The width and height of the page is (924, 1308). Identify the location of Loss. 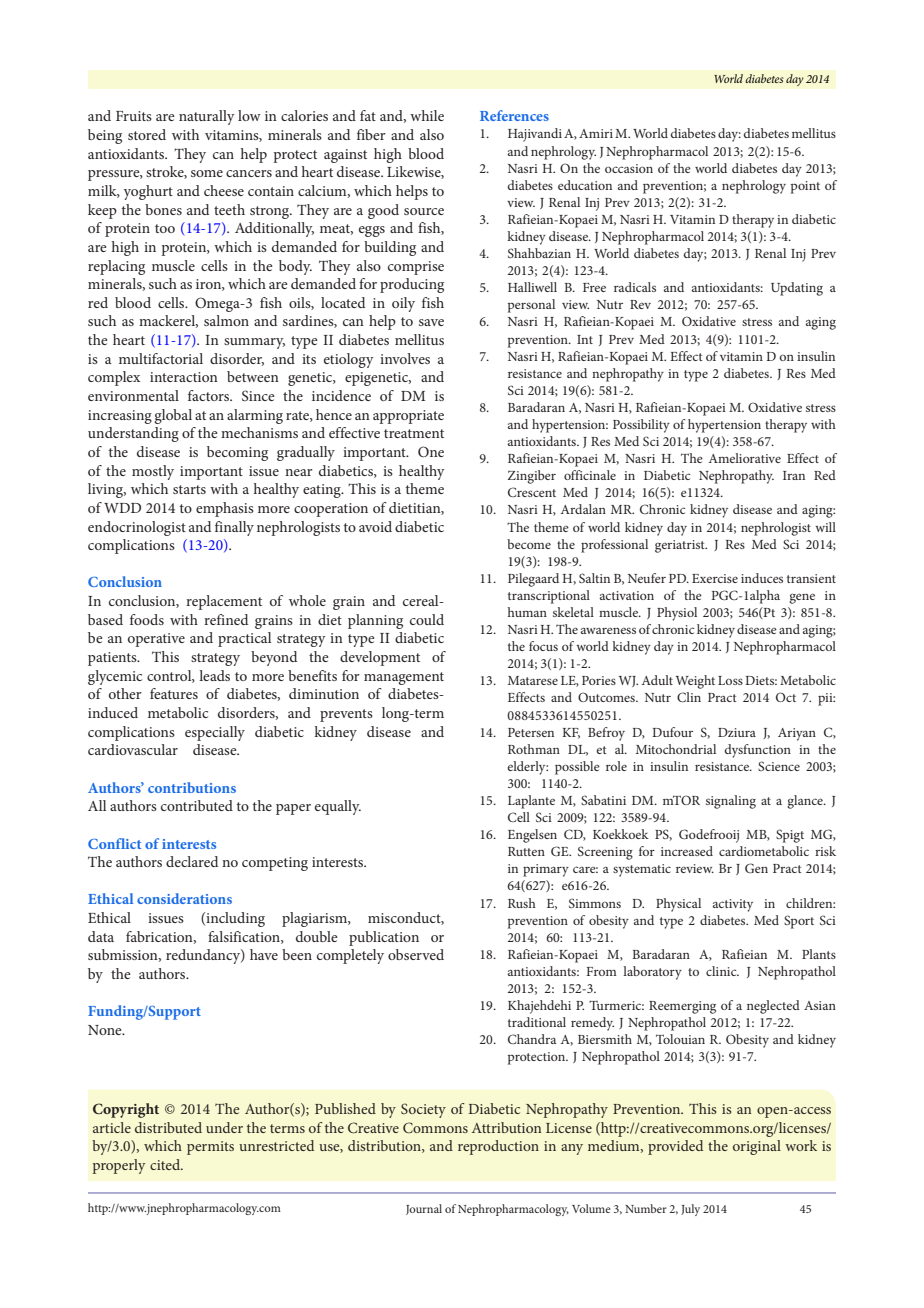
(730, 680).
